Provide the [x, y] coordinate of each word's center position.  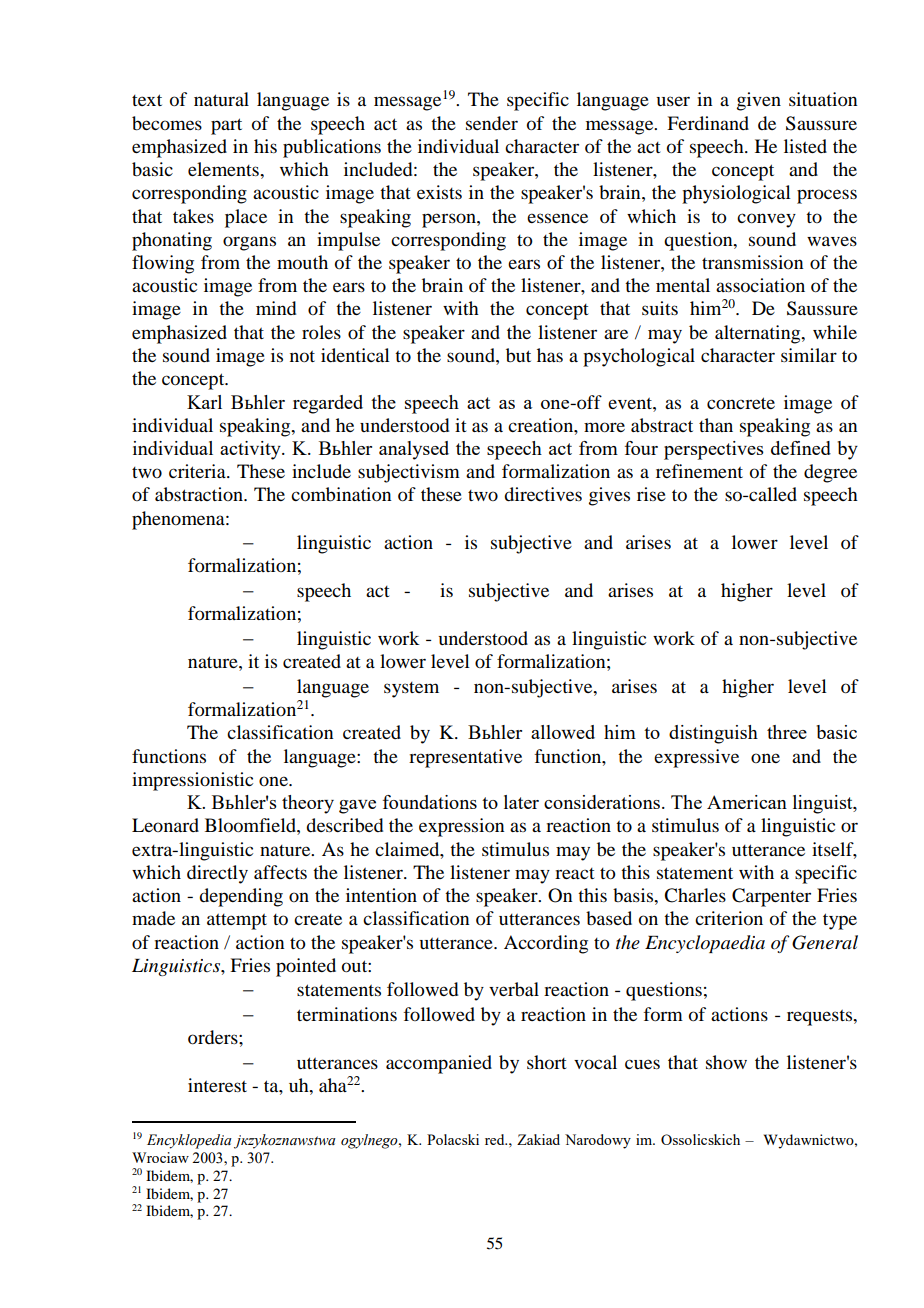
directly [217, 874]
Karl [204, 402]
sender [492, 123]
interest [217, 1085]
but [518, 355]
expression [461, 827]
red [496, 1139]
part [226, 126]
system [411, 690]
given [759, 101]
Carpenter [771, 897]
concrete [741, 403]
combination [341, 494]
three [787, 732]
